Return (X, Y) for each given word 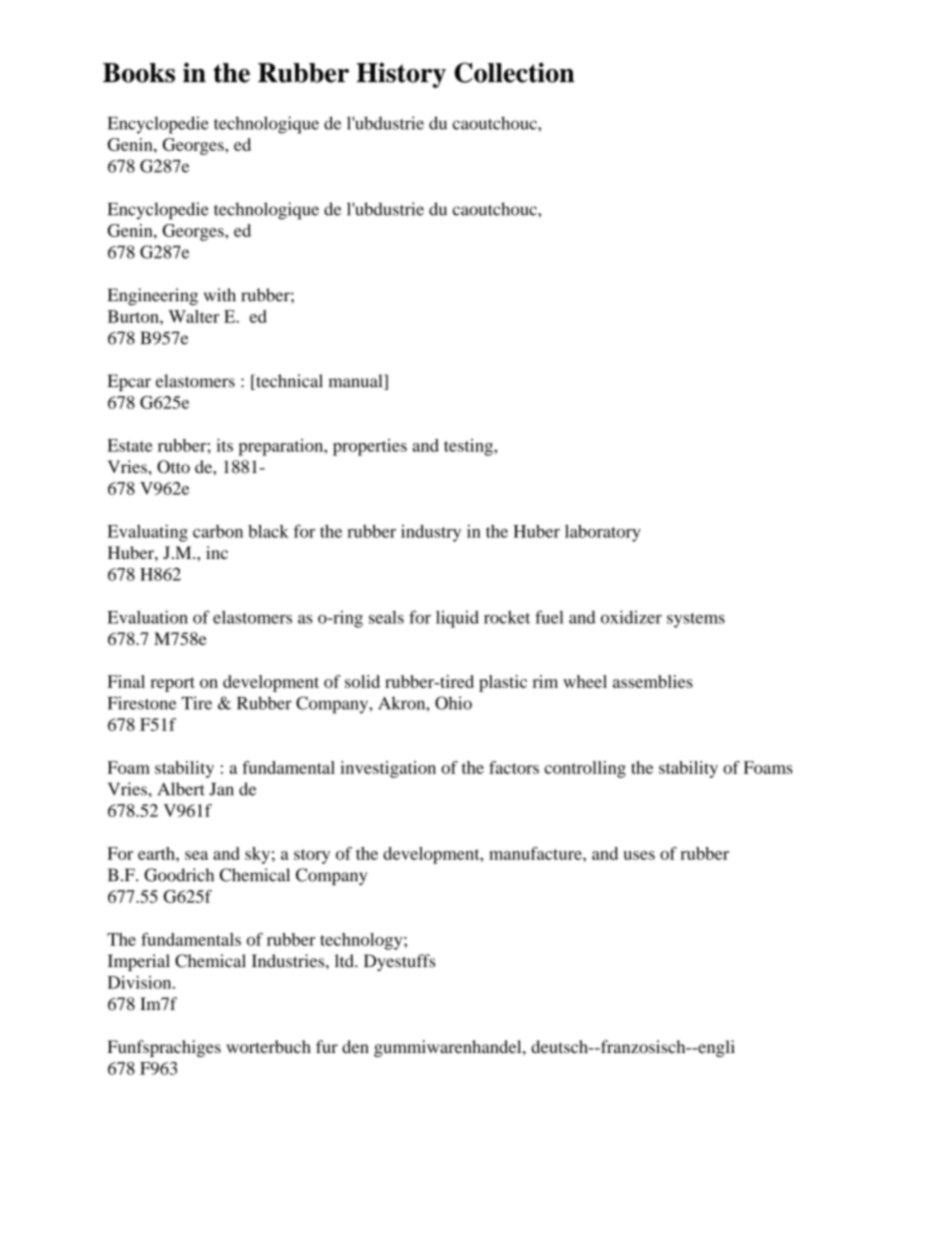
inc (217, 552)
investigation (388, 769)
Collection (514, 72)
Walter (194, 316)
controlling (585, 769)
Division (141, 982)
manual (357, 382)
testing (469, 447)
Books (139, 73)
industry (431, 533)
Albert (181, 789)
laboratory (603, 533)
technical (288, 382)
